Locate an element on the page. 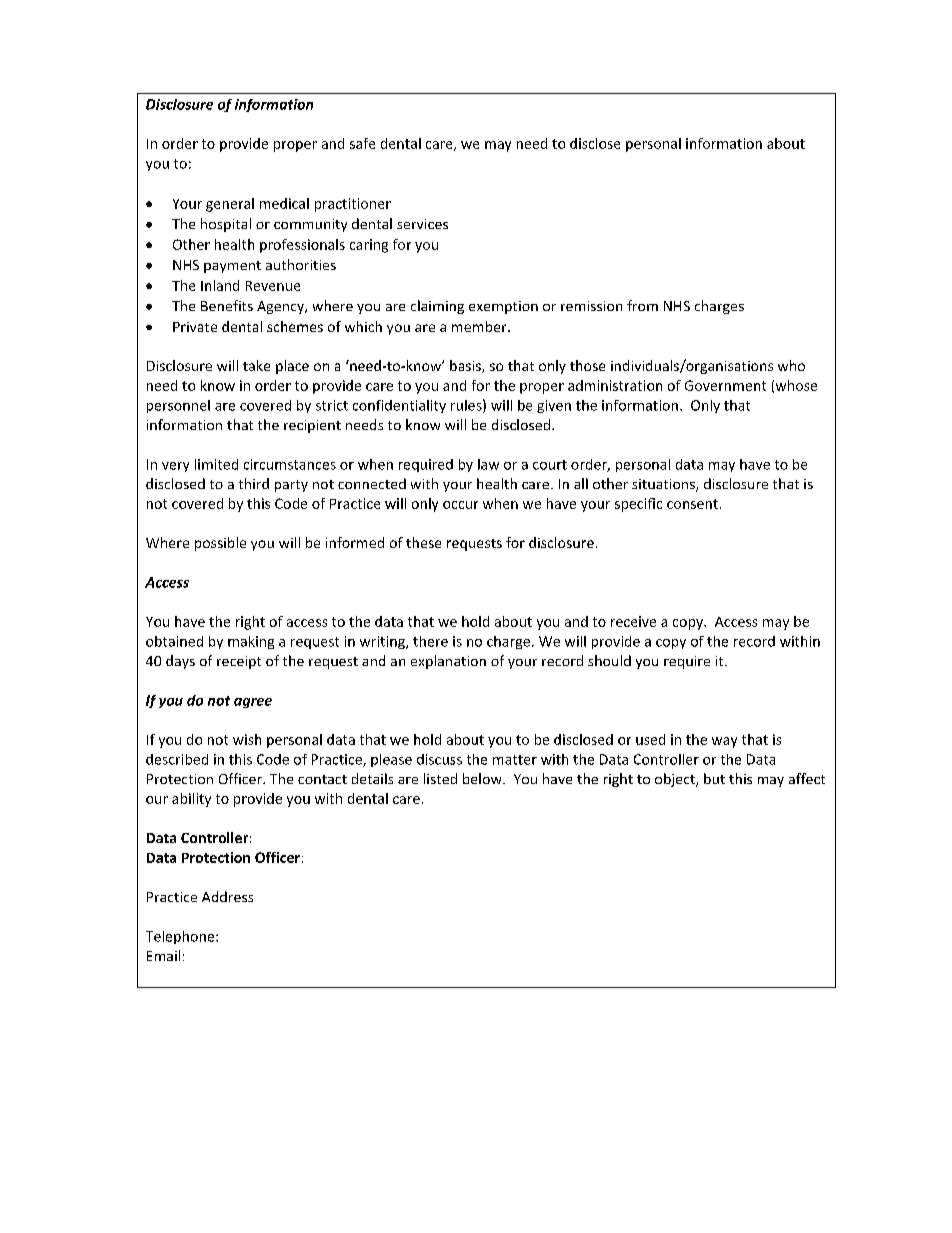 The height and width of the document is (1233, 952). below is located at coordinates (483, 778).
